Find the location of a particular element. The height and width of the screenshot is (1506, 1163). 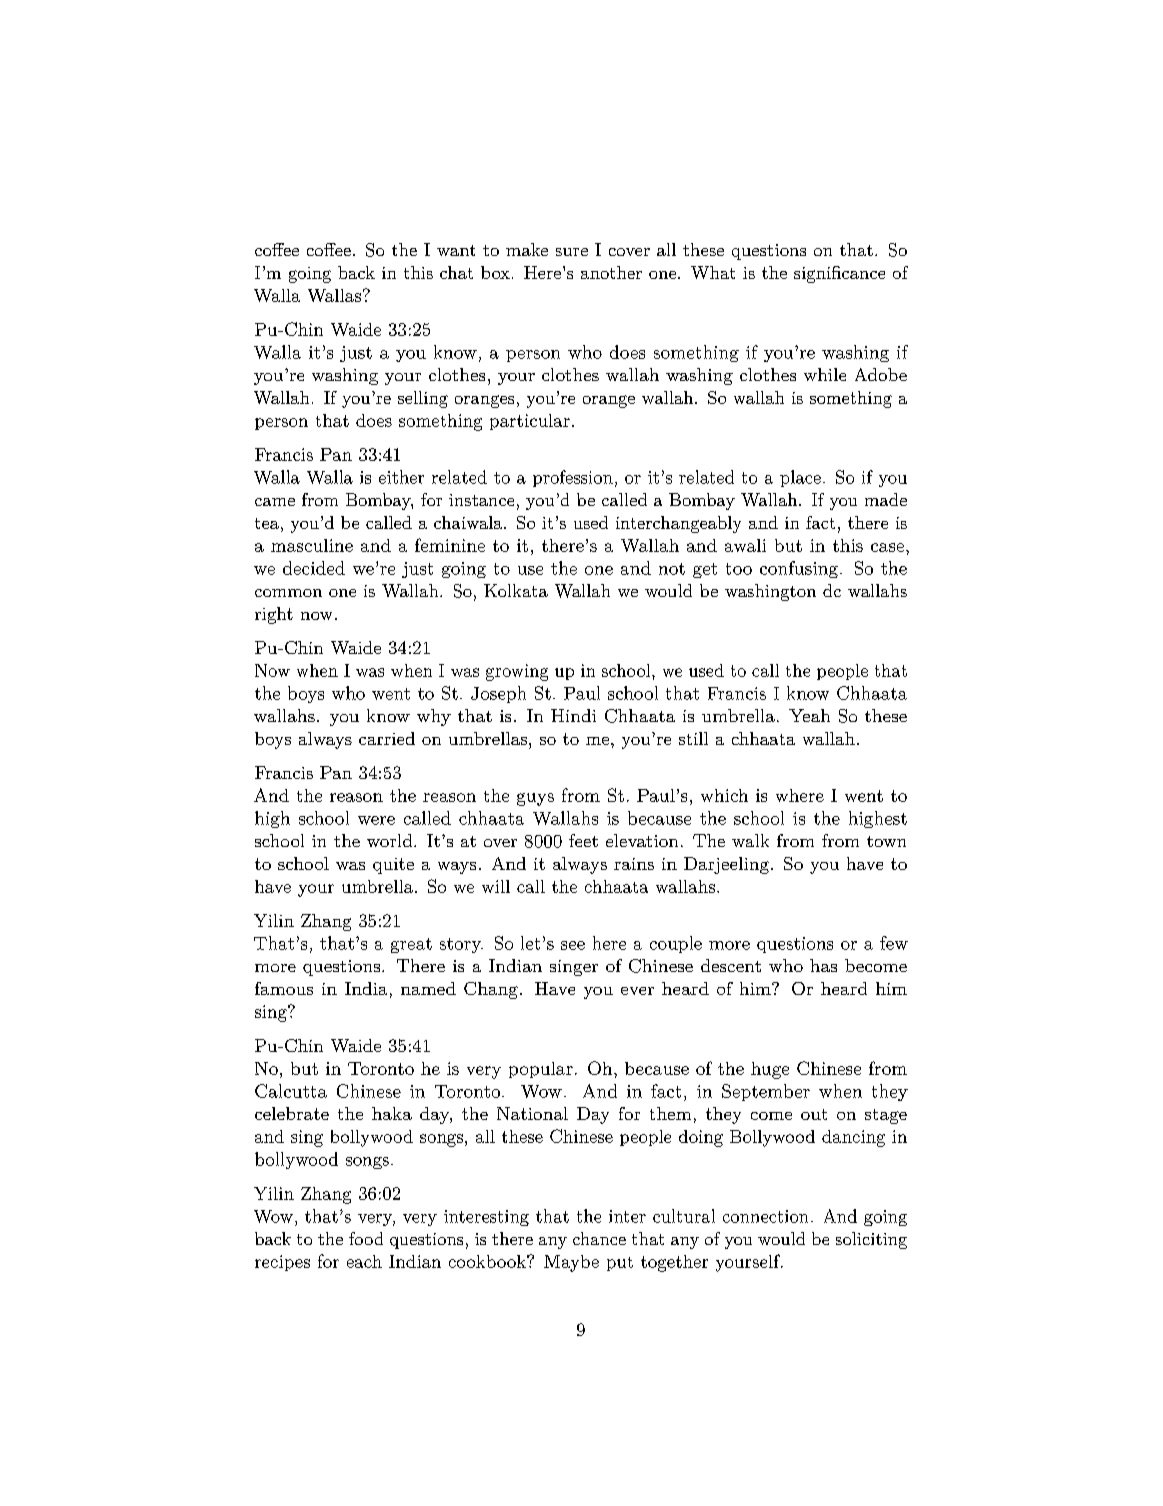

masculine is located at coordinates (312, 545).
